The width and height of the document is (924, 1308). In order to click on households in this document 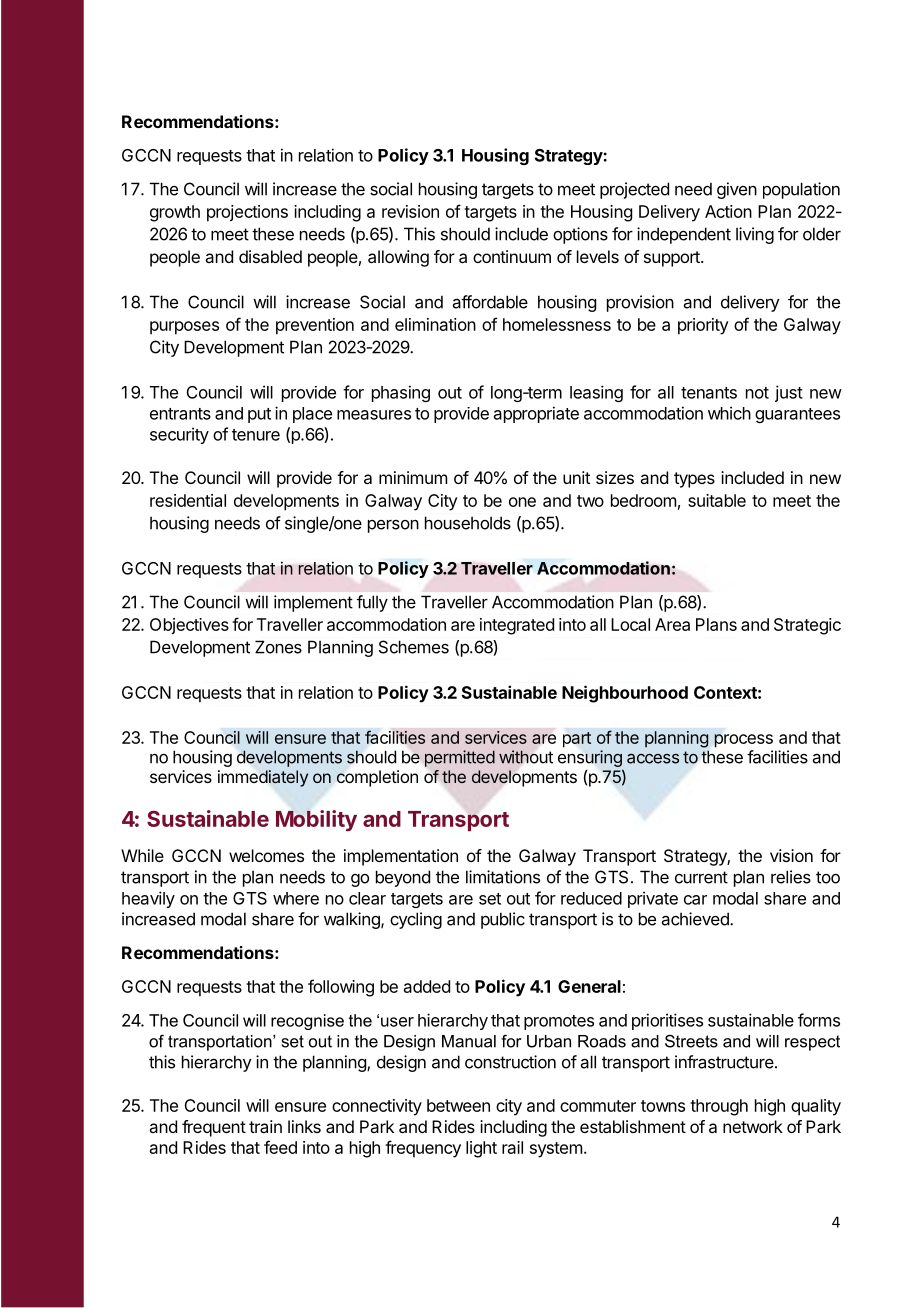, I will do `click(468, 523)`.
